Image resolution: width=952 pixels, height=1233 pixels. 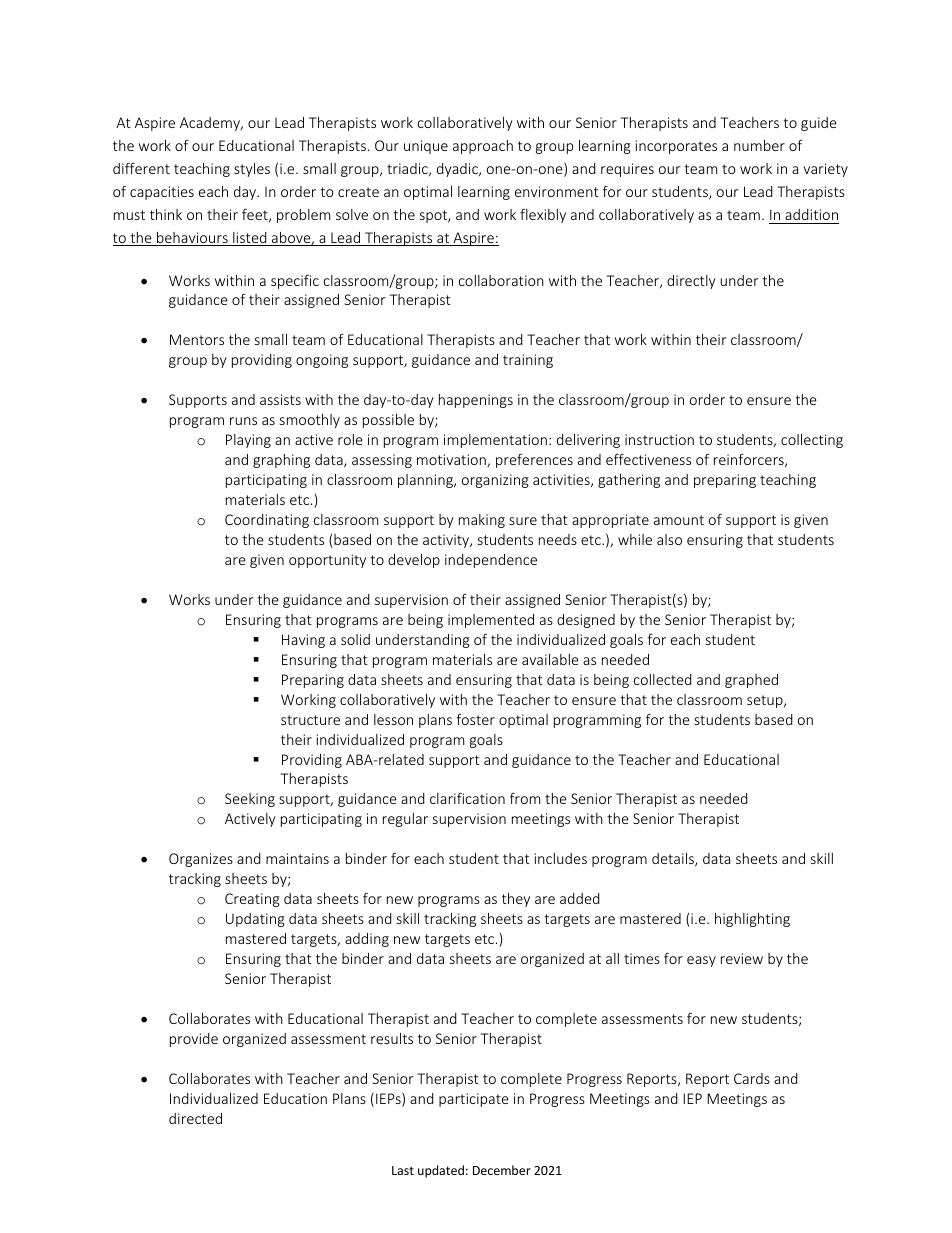 What do you see at coordinates (483, 147) in the image?
I see `approach` at bounding box center [483, 147].
